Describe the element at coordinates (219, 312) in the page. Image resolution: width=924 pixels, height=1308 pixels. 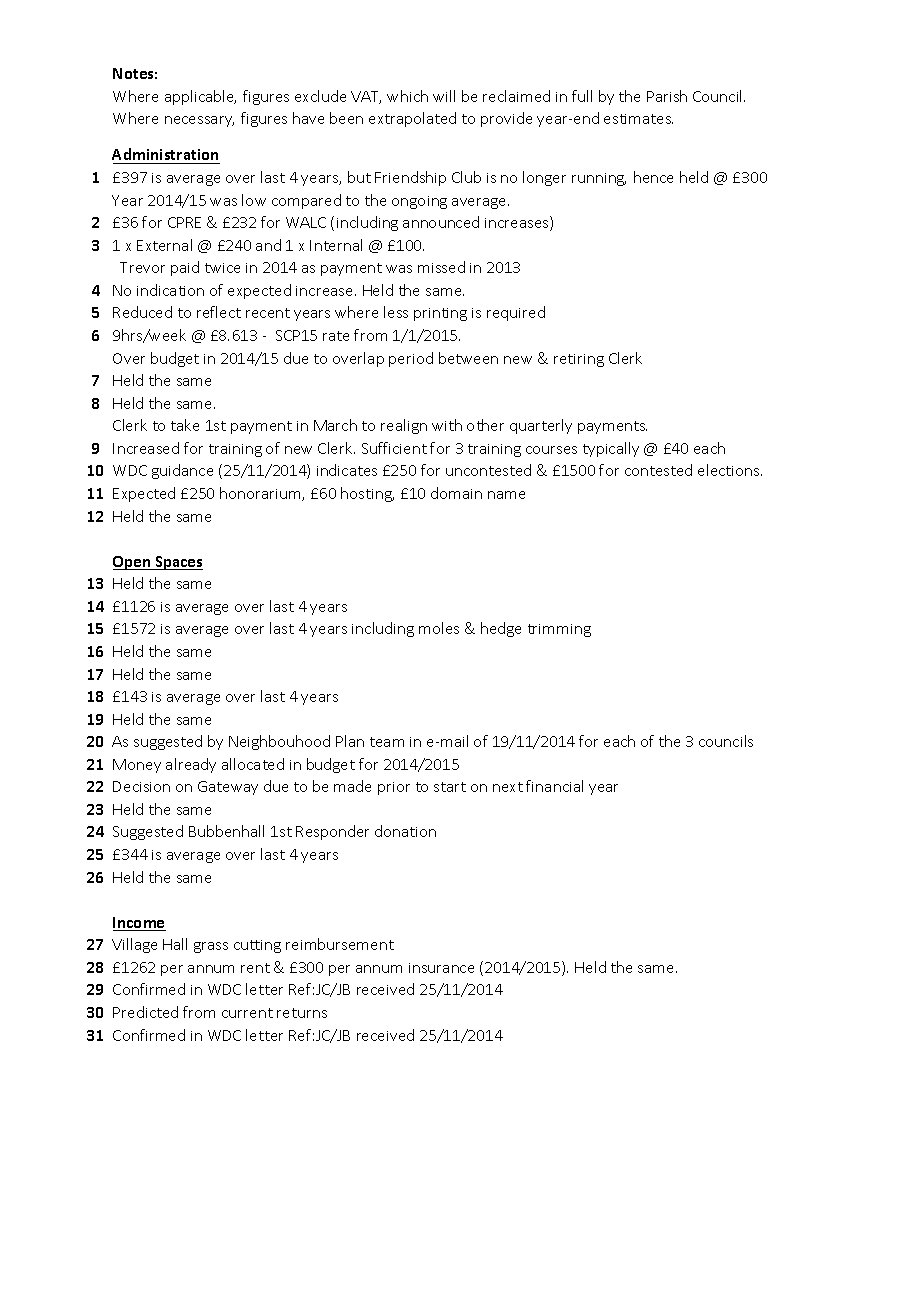
I see `reflect` at that location.
